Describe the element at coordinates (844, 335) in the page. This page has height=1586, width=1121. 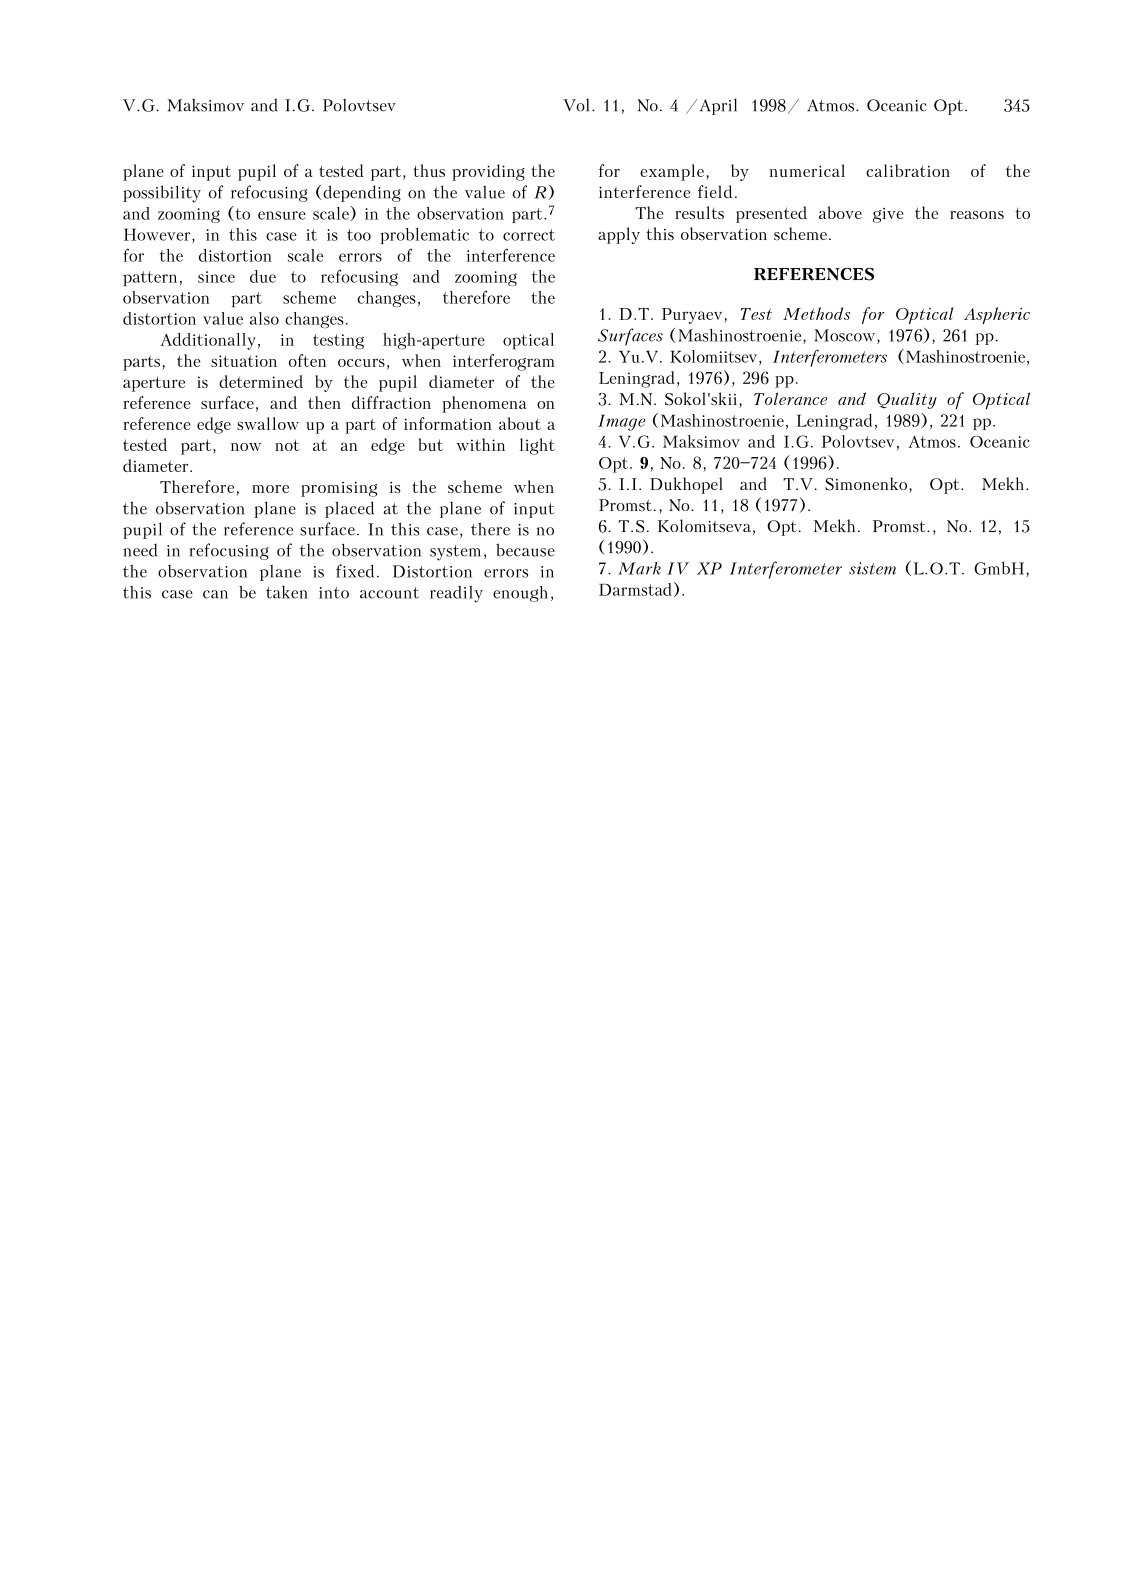
I see `Moscow` at that location.
